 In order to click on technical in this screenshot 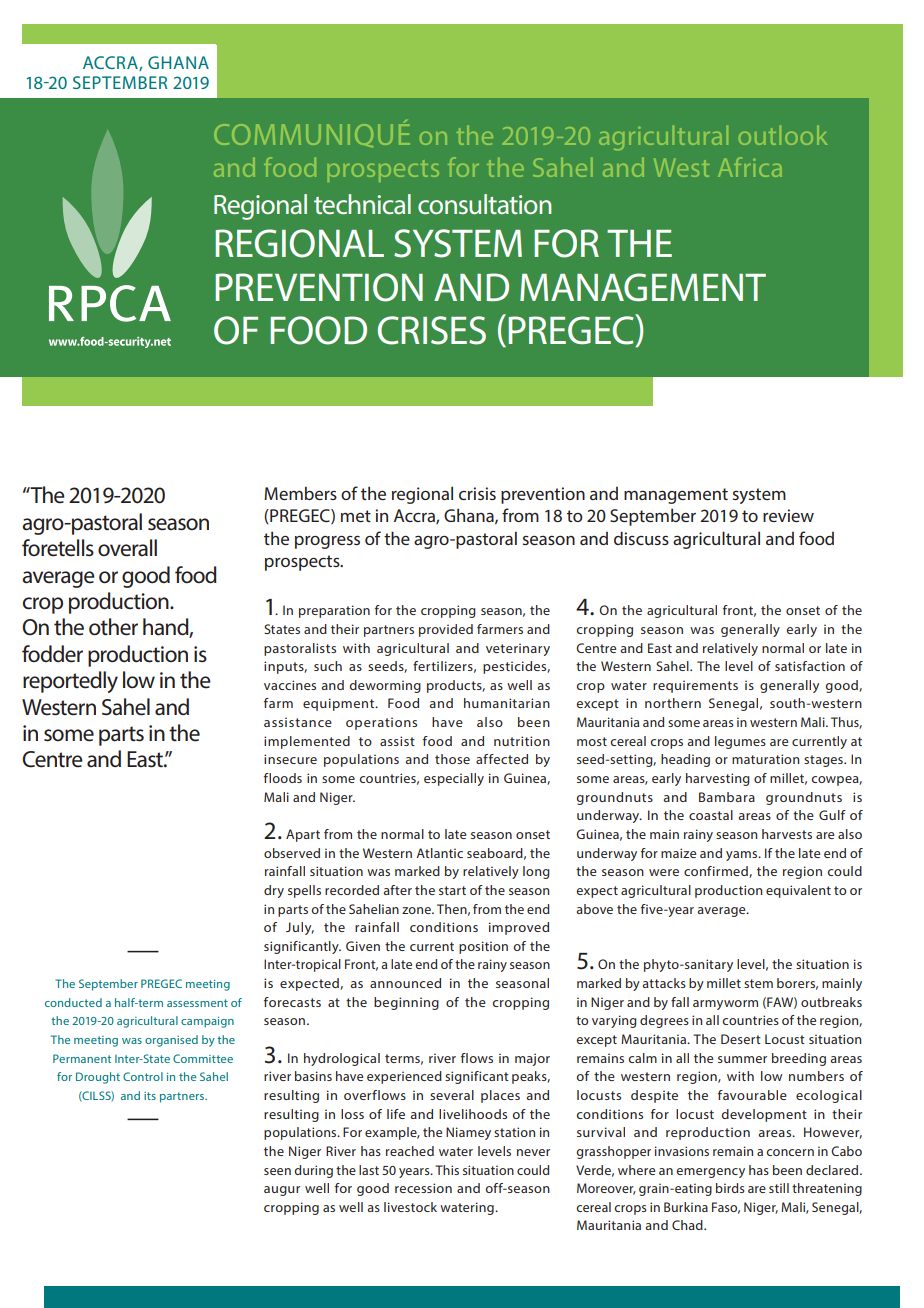, I will do `click(362, 204)`.
